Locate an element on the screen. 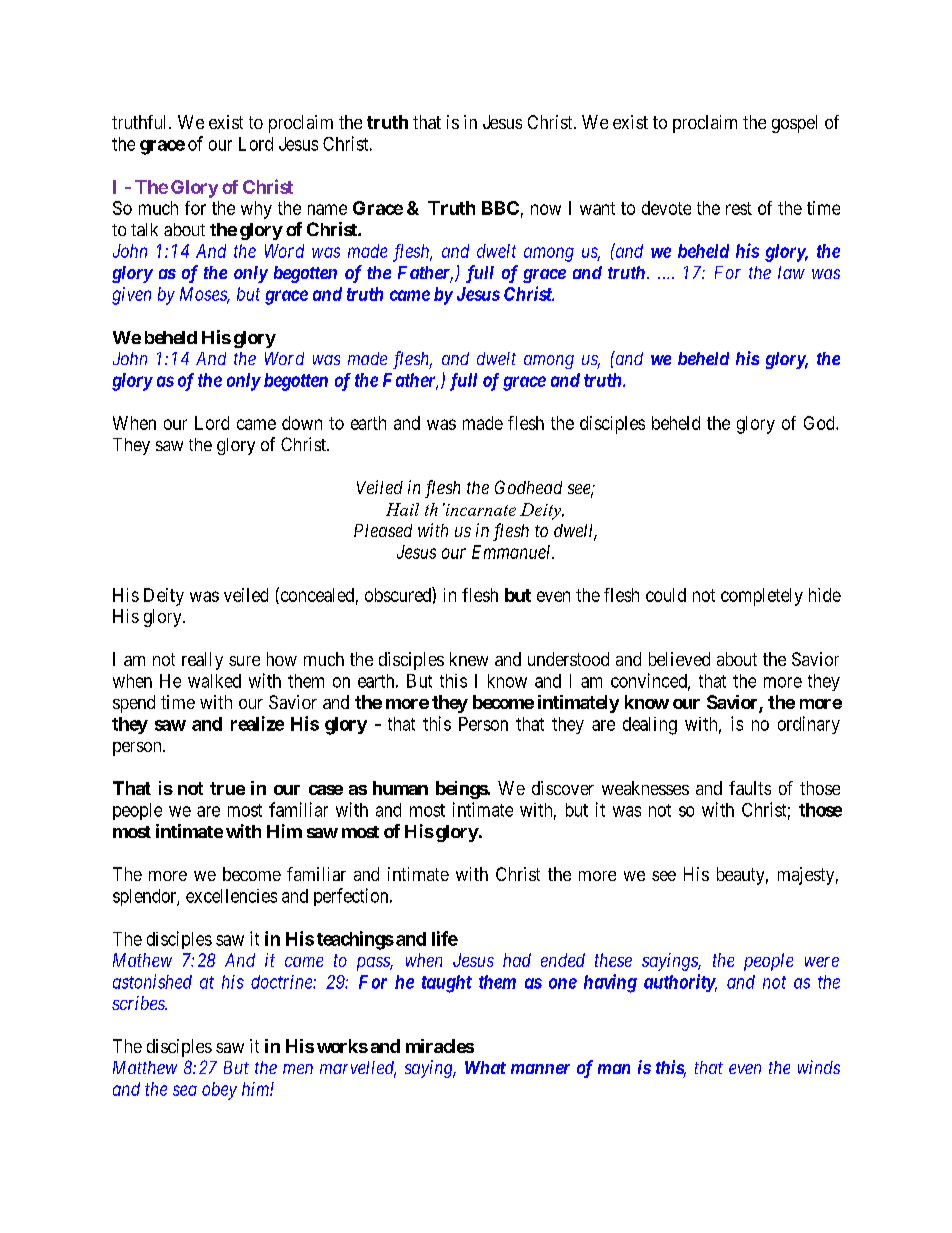 The height and width of the screenshot is (1233, 952). obey is located at coordinates (219, 1091).
